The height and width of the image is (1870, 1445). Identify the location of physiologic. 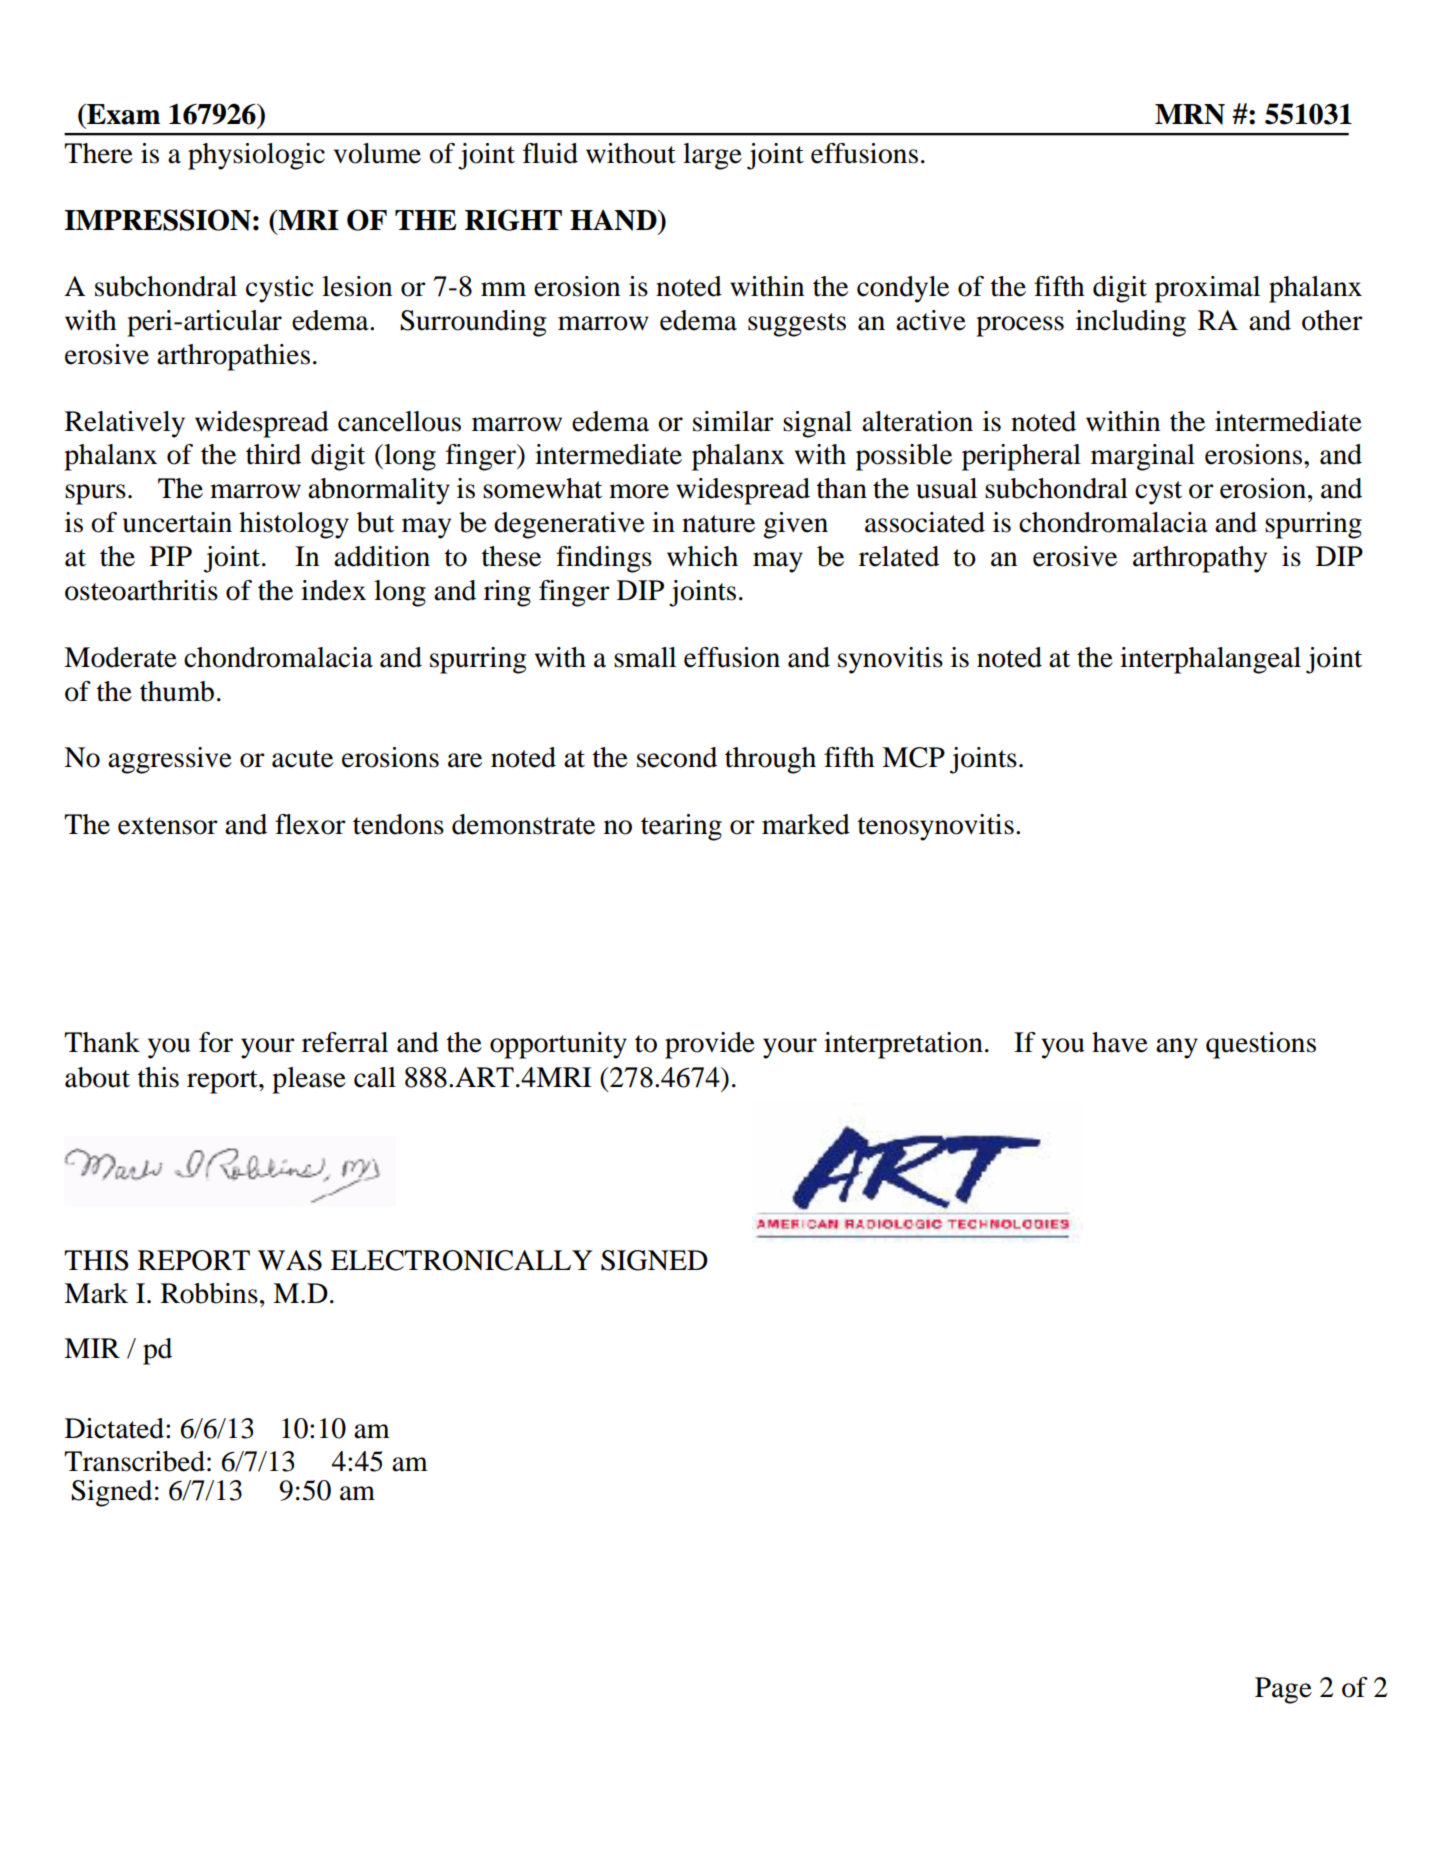
(256, 156).
